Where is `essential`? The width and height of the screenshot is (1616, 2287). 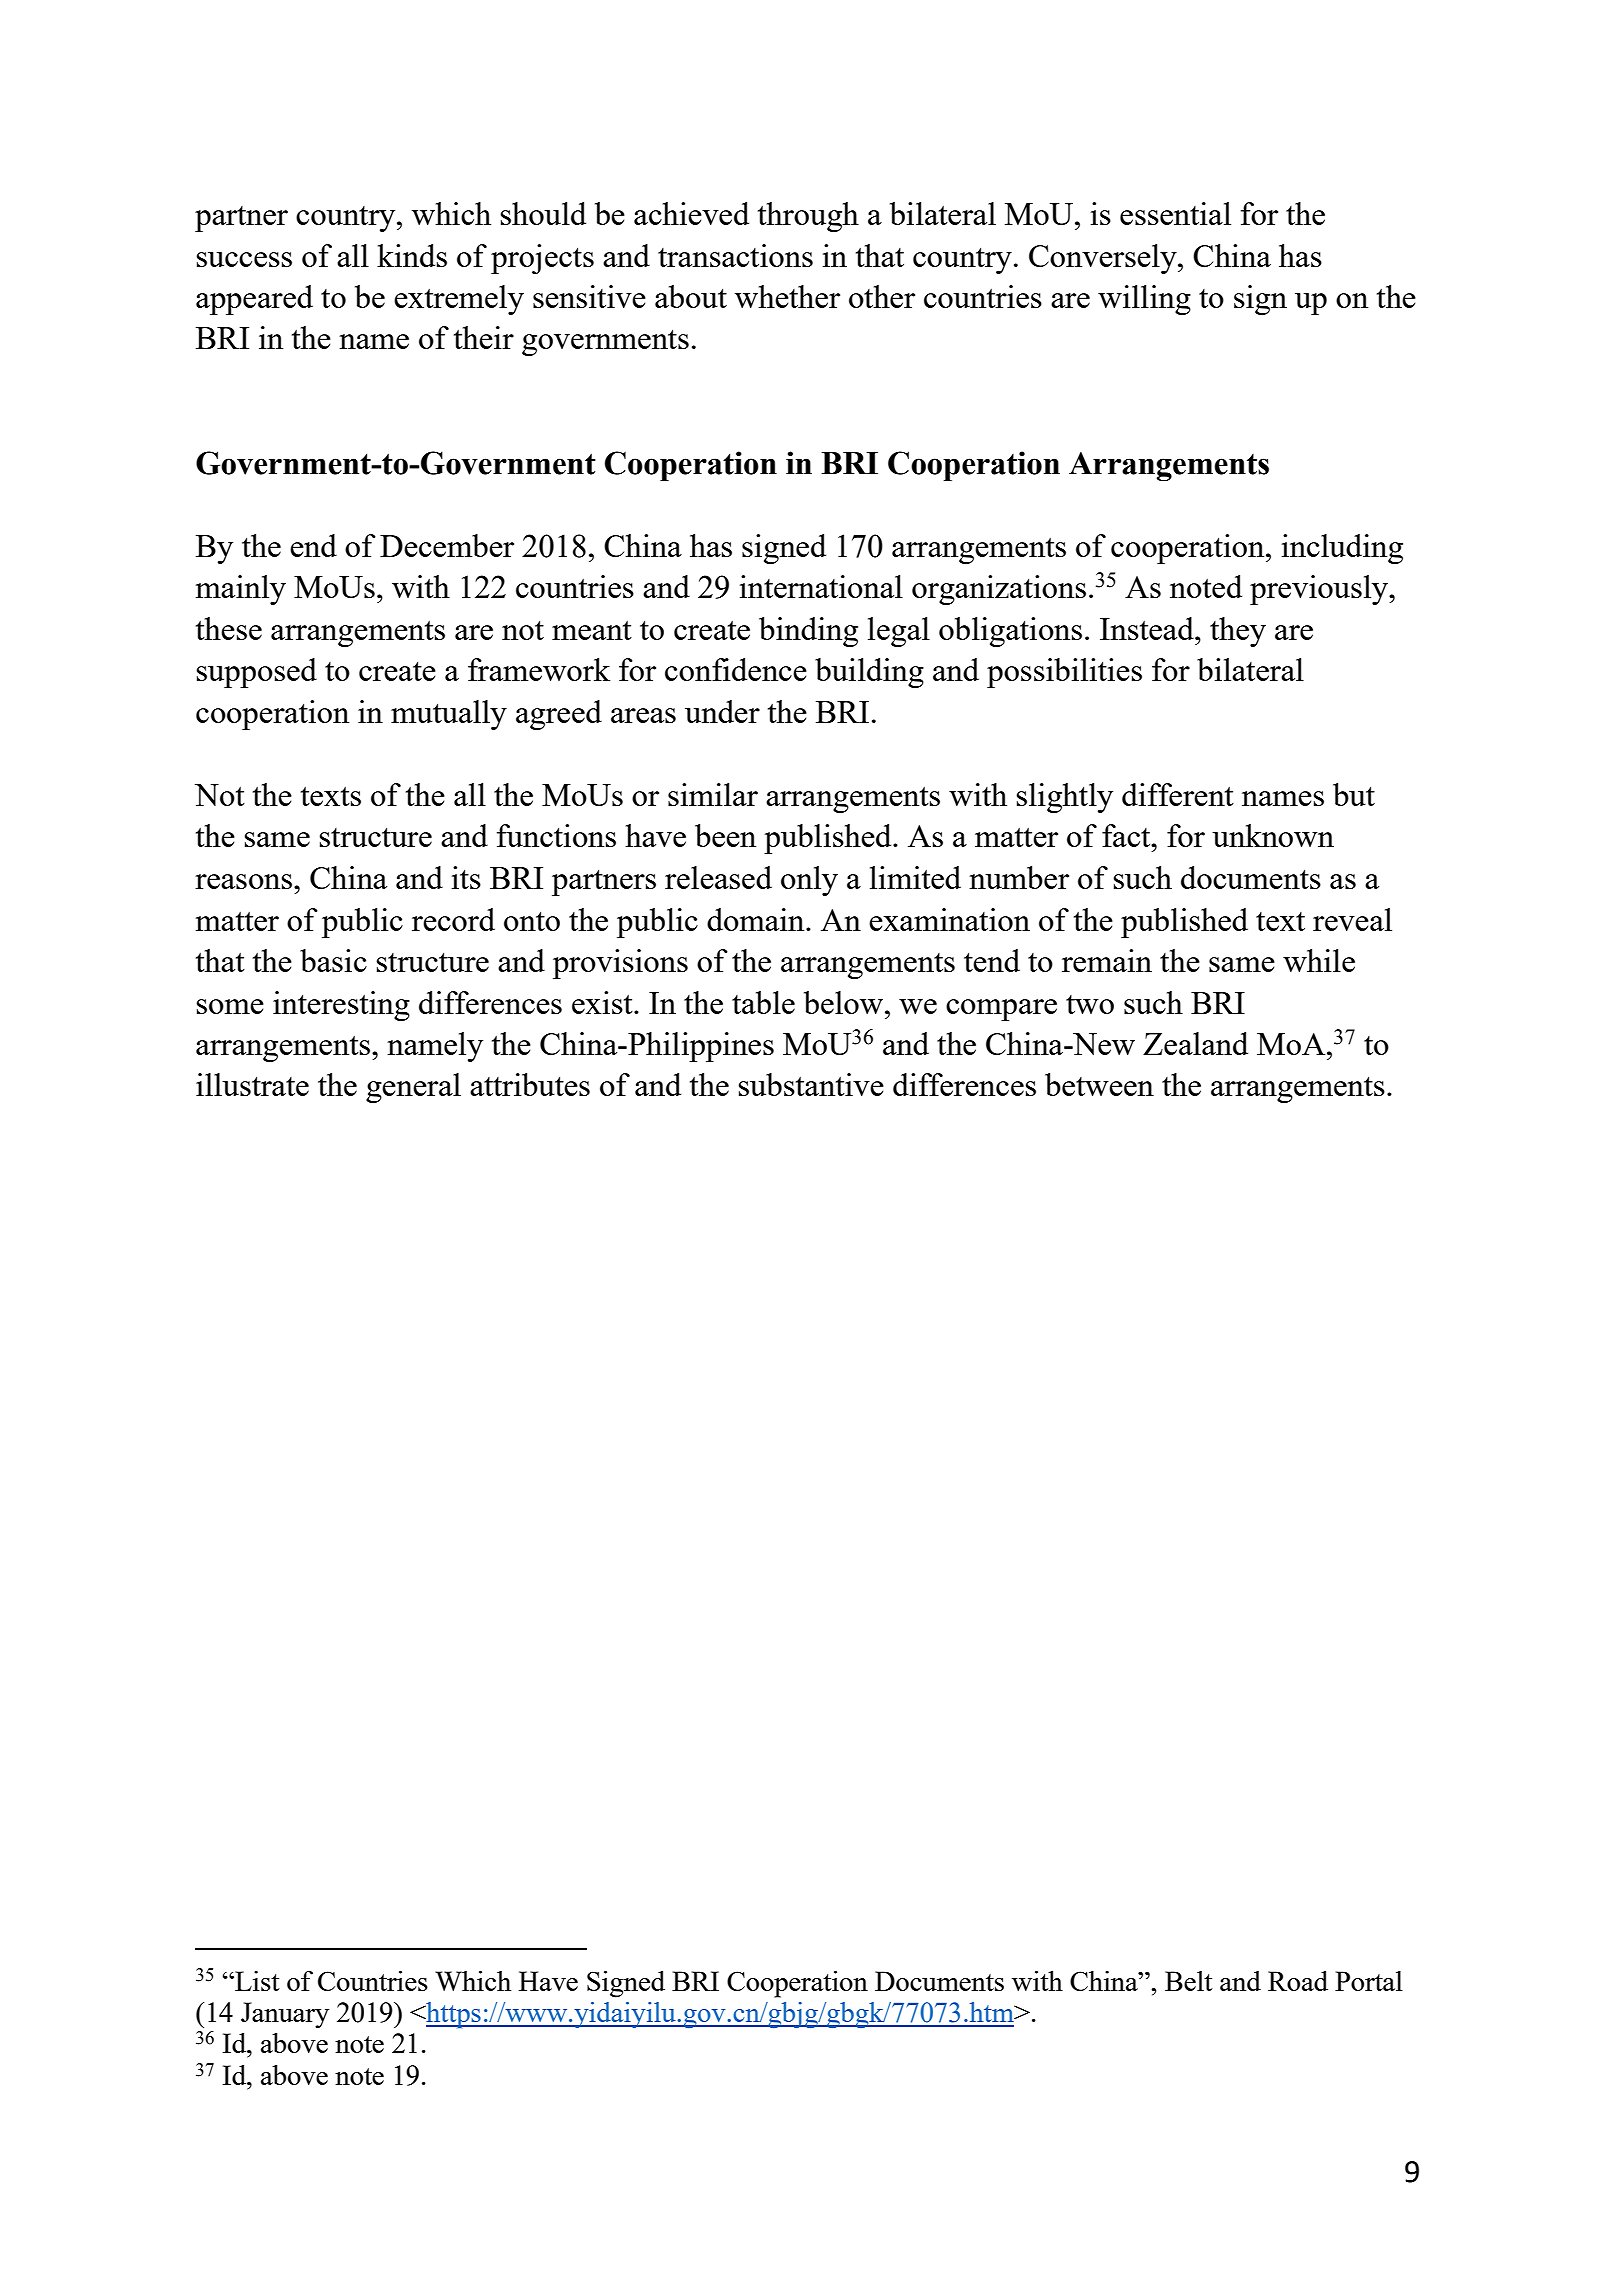 essential is located at coordinates (1175, 213).
